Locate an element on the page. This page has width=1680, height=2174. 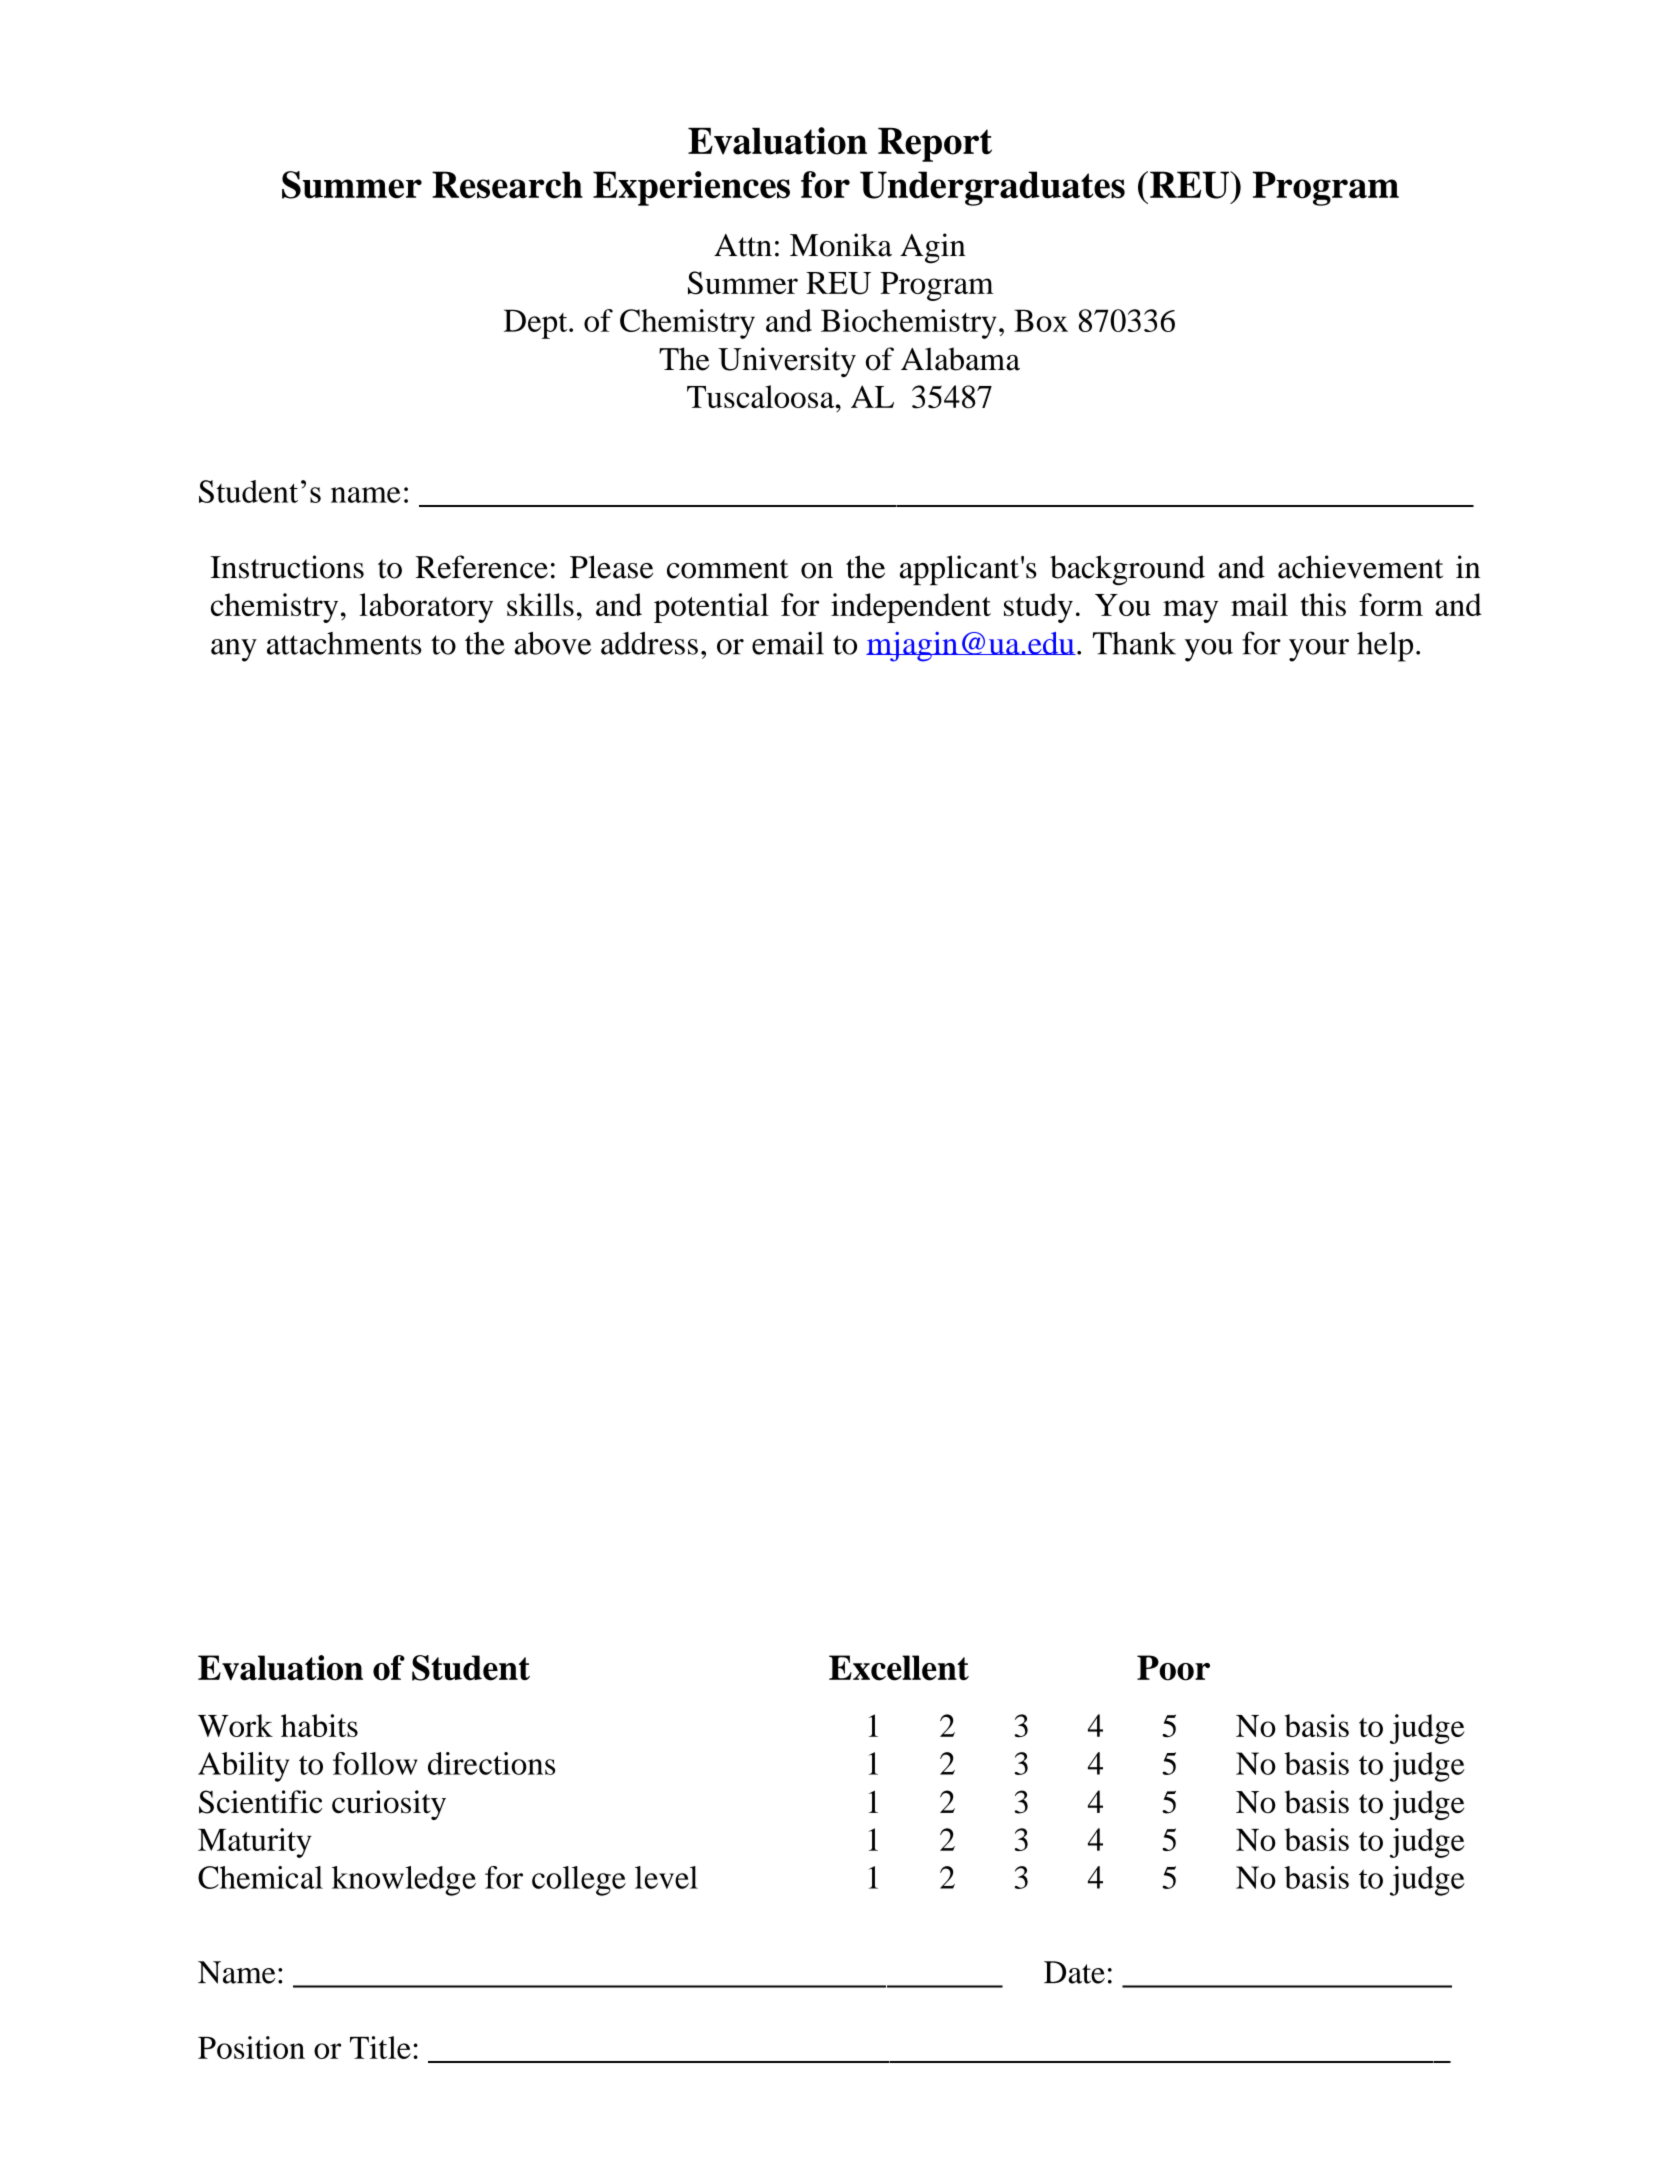
Monika is located at coordinates (841, 245).
